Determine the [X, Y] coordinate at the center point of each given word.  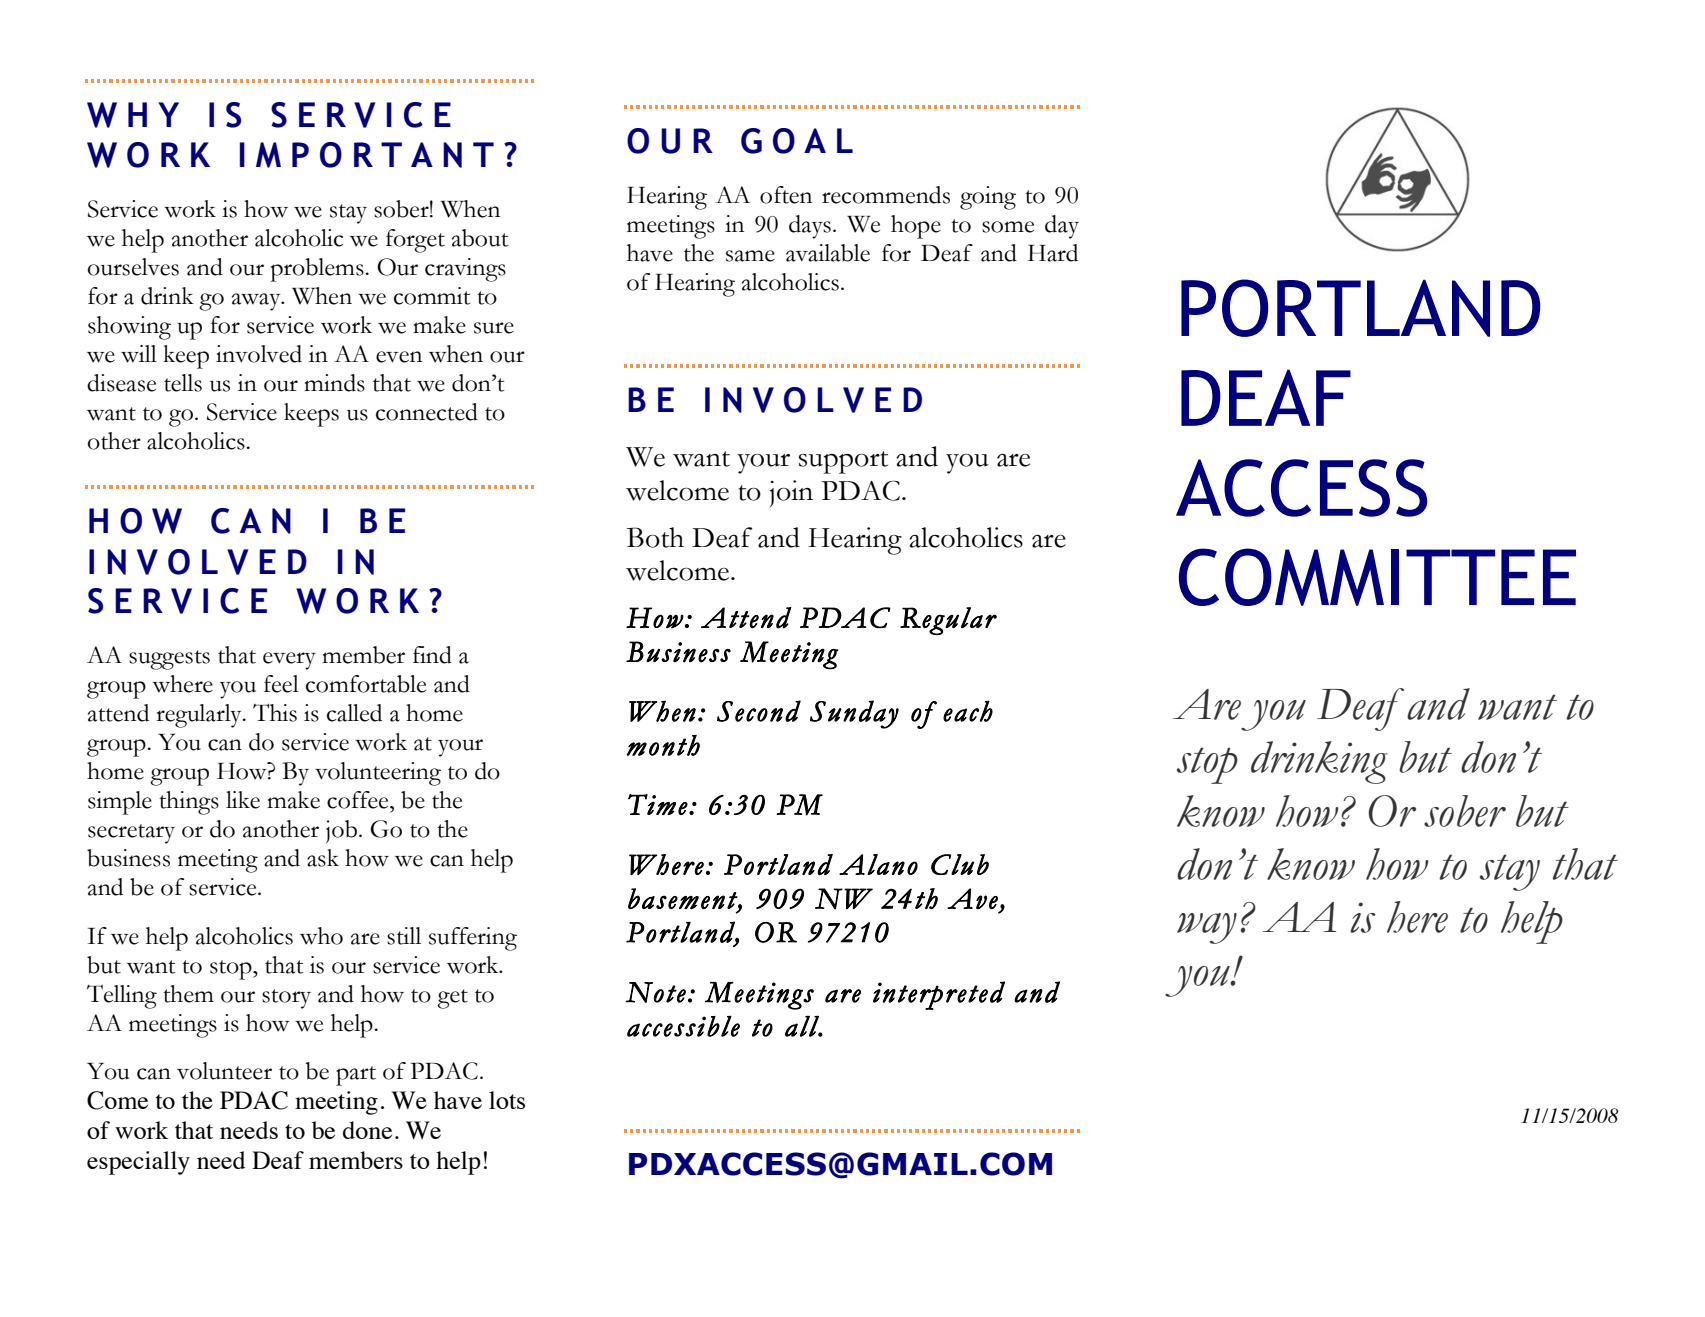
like [243, 800]
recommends [886, 195]
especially [138, 1163]
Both [655, 537]
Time [658, 804]
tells [183, 383]
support [843, 462]
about [480, 238]
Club [960, 864]
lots [507, 1100]
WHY [133, 115]
